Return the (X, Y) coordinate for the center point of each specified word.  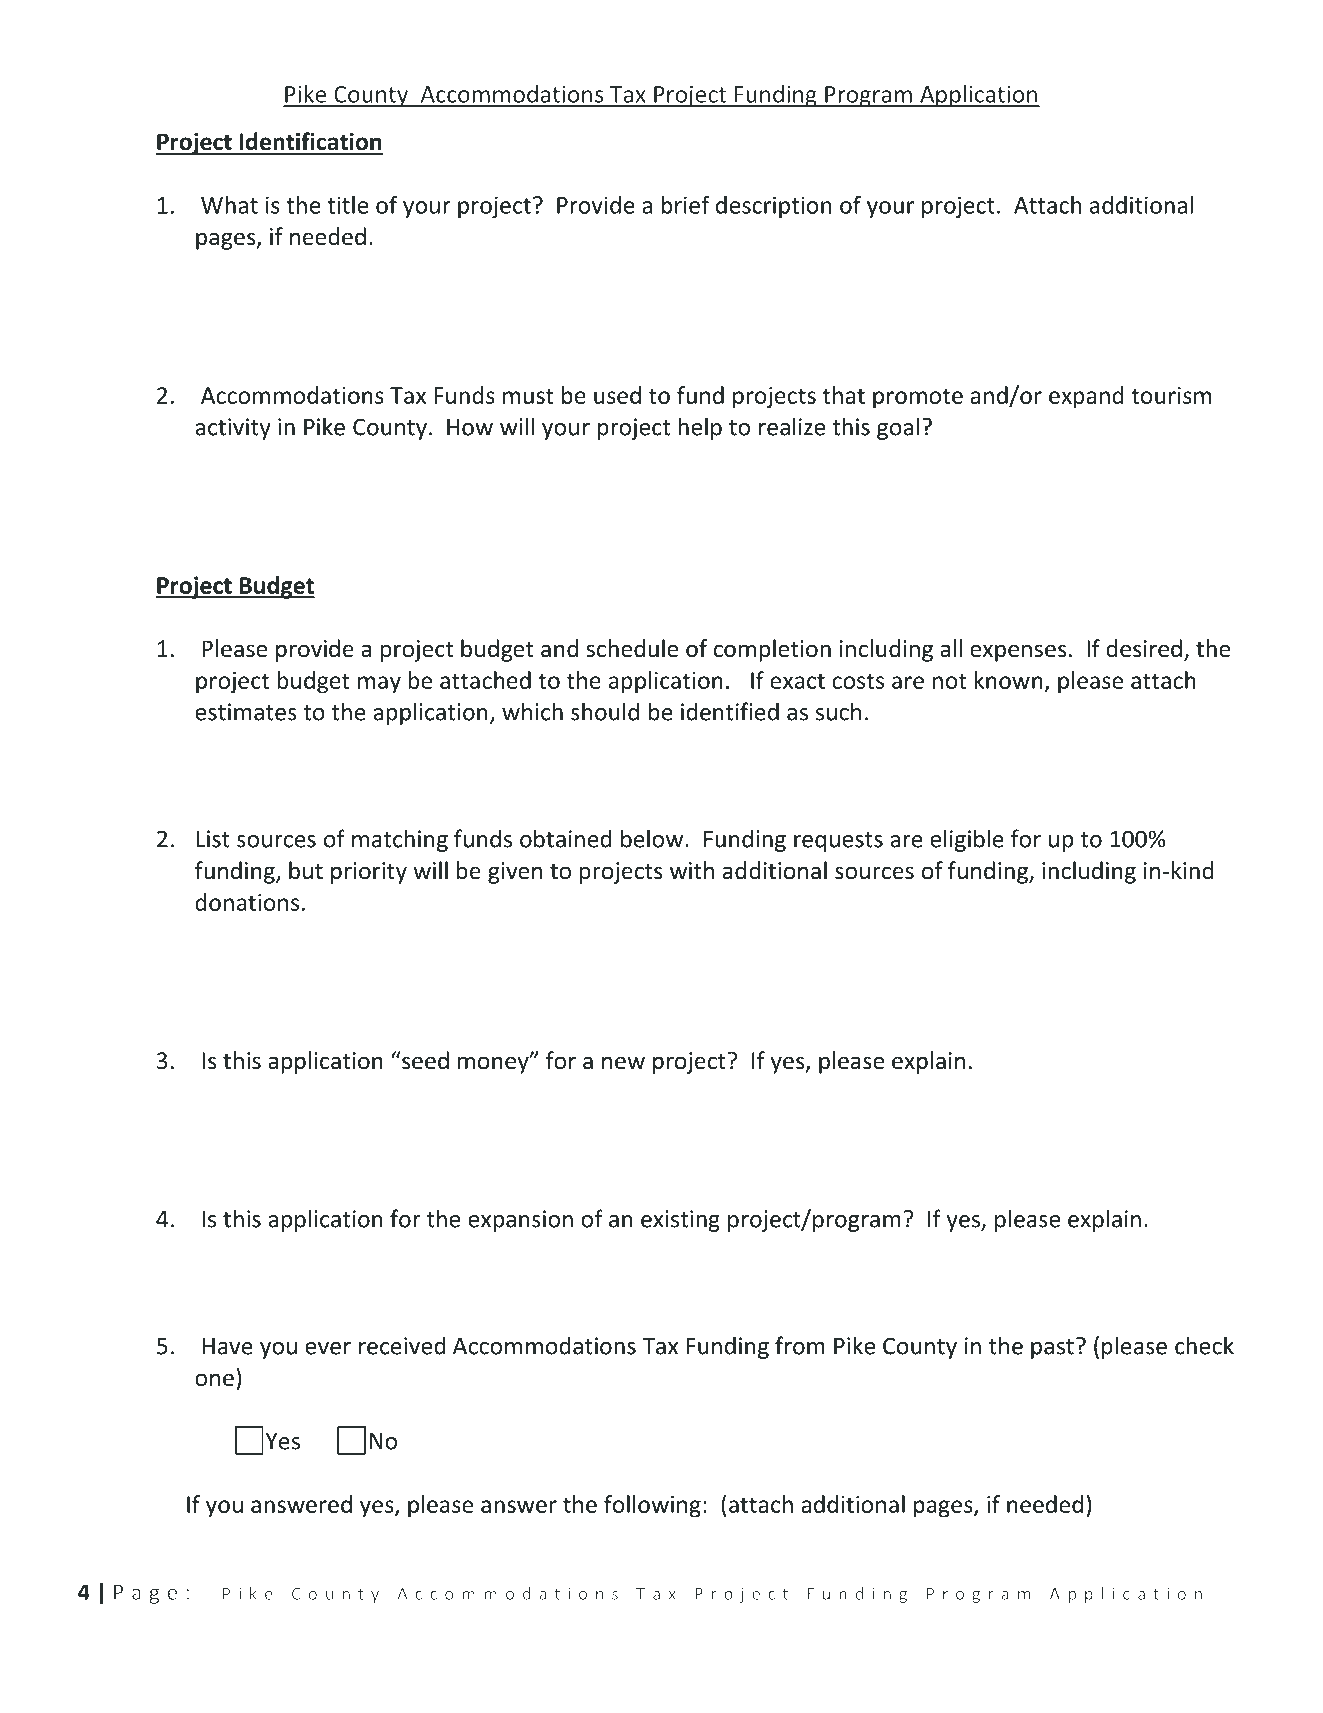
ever (328, 1348)
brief (685, 204)
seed (424, 1060)
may (379, 685)
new (623, 1063)
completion (772, 650)
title (347, 205)
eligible (967, 840)
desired (1144, 648)
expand (1086, 397)
